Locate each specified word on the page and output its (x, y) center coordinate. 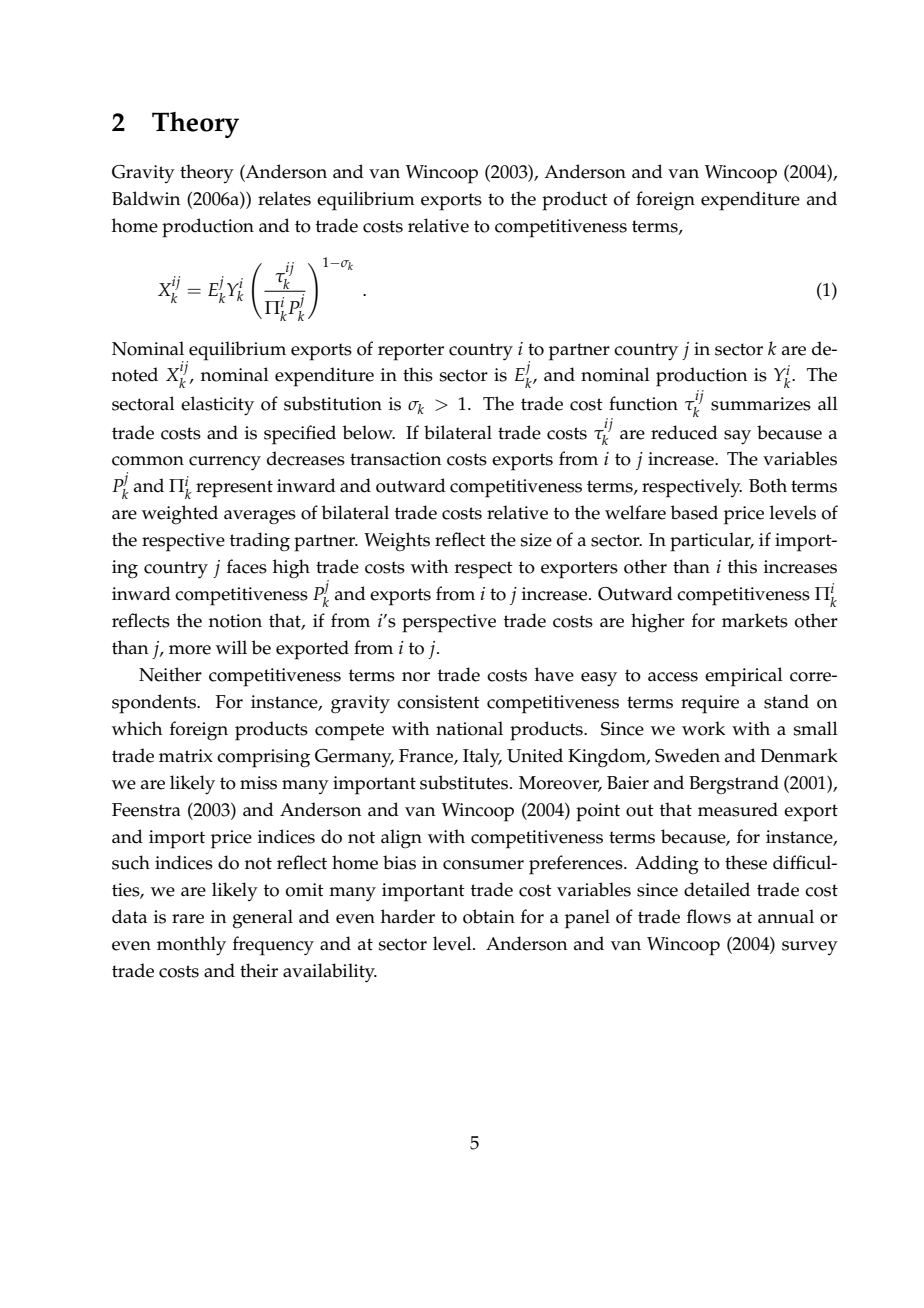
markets (755, 620)
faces (247, 566)
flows (709, 916)
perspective (449, 623)
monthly (191, 946)
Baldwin (146, 198)
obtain (489, 916)
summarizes (761, 404)
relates (284, 198)
